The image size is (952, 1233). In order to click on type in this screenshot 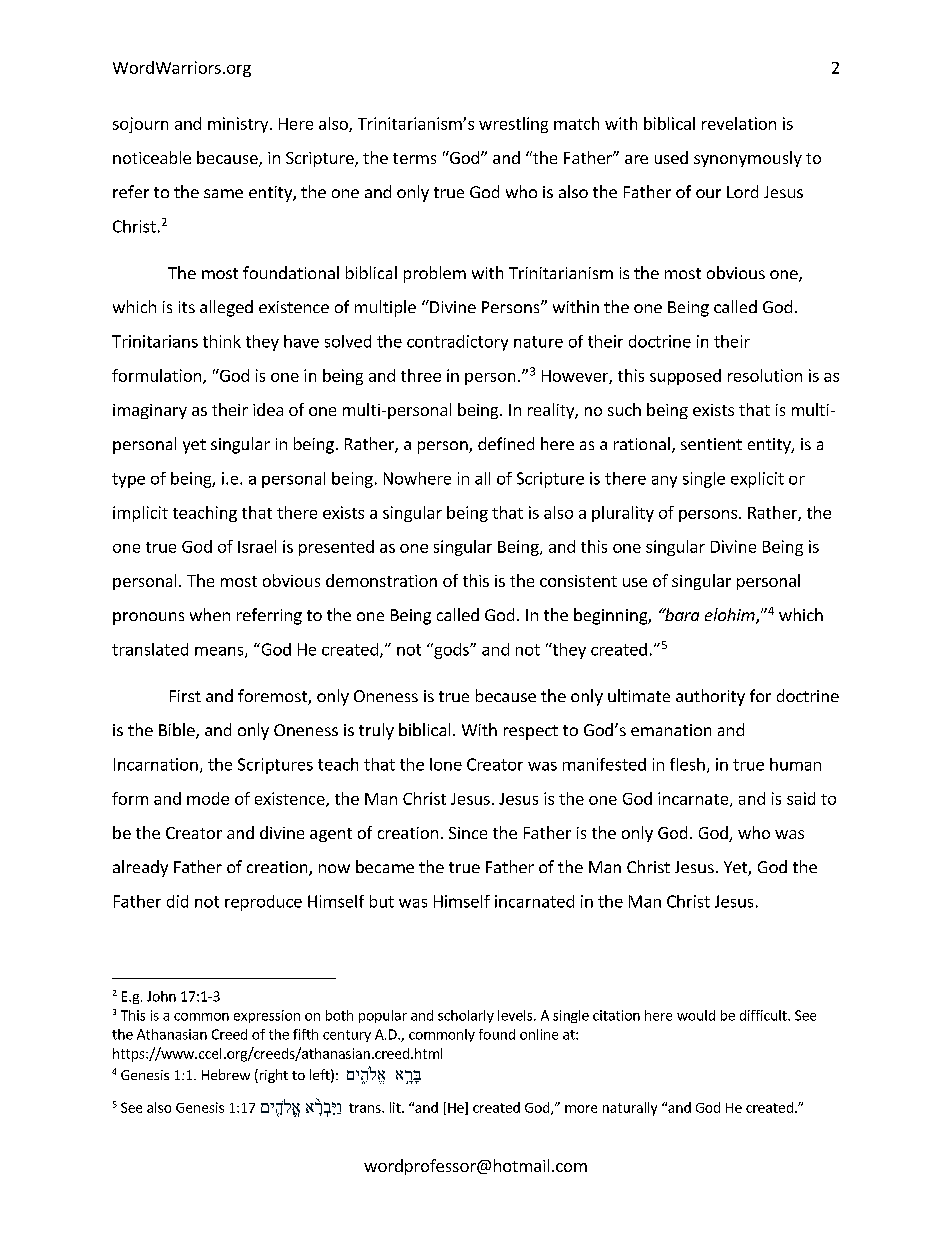, I will do `click(128, 480)`.
